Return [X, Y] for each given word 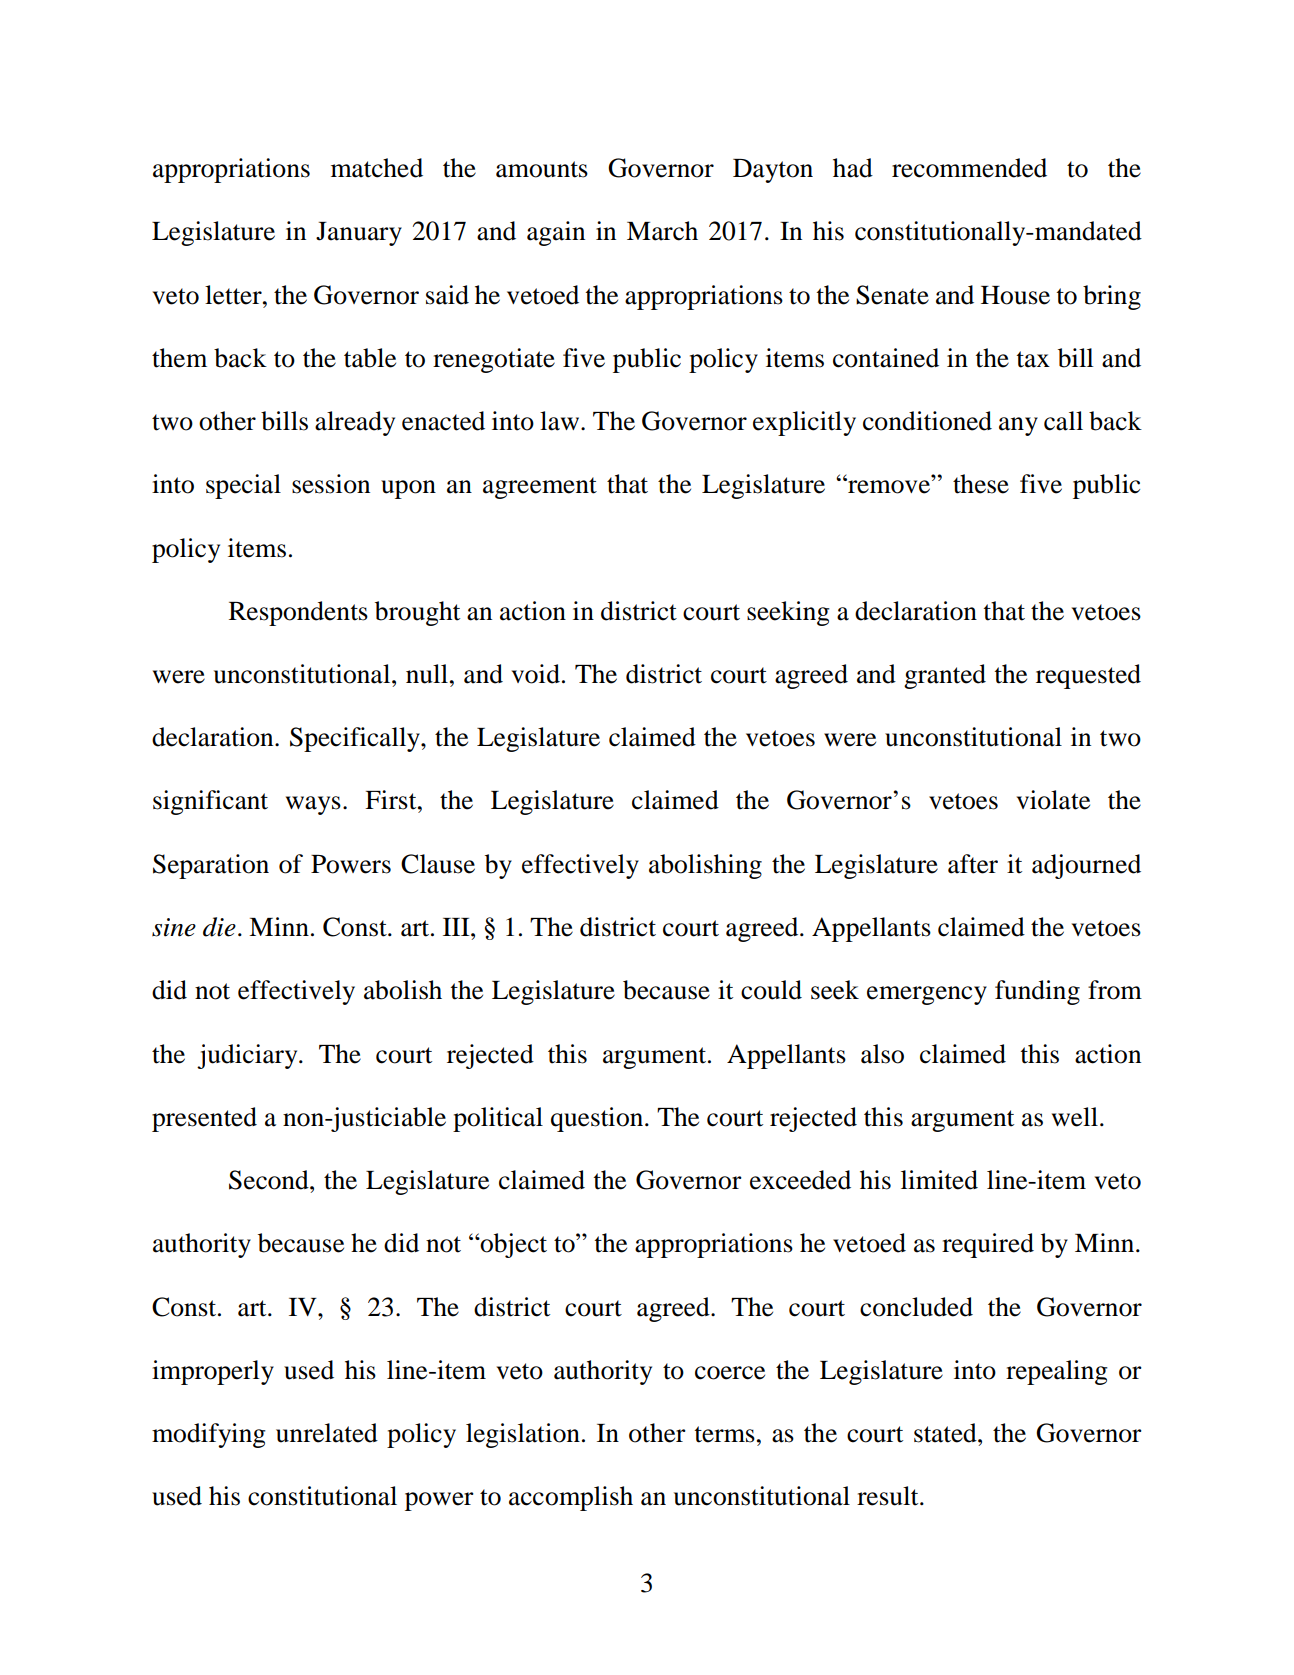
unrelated [327, 1433]
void [536, 674]
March [662, 231]
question [598, 1119]
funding [1037, 992]
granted [945, 676]
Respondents [298, 613]
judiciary [248, 1056]
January [359, 234]
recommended [969, 168]
